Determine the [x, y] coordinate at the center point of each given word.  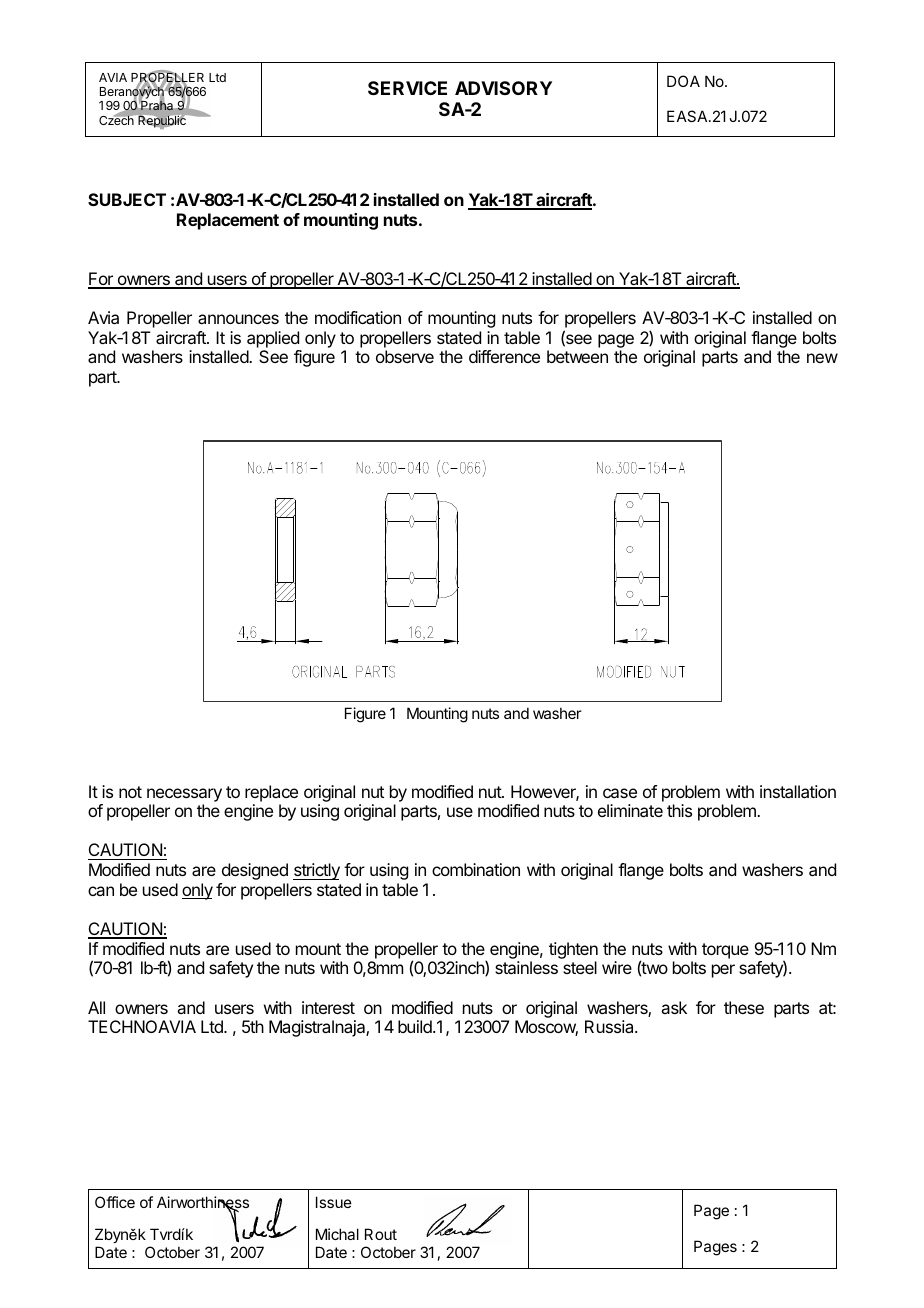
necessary [184, 795]
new [822, 358]
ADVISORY [503, 88]
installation [798, 791]
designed [255, 871]
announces [238, 319]
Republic [162, 121]
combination [476, 869]
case [620, 793]
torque [725, 951]
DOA [683, 81]
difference [504, 356]
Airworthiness [203, 1203]
